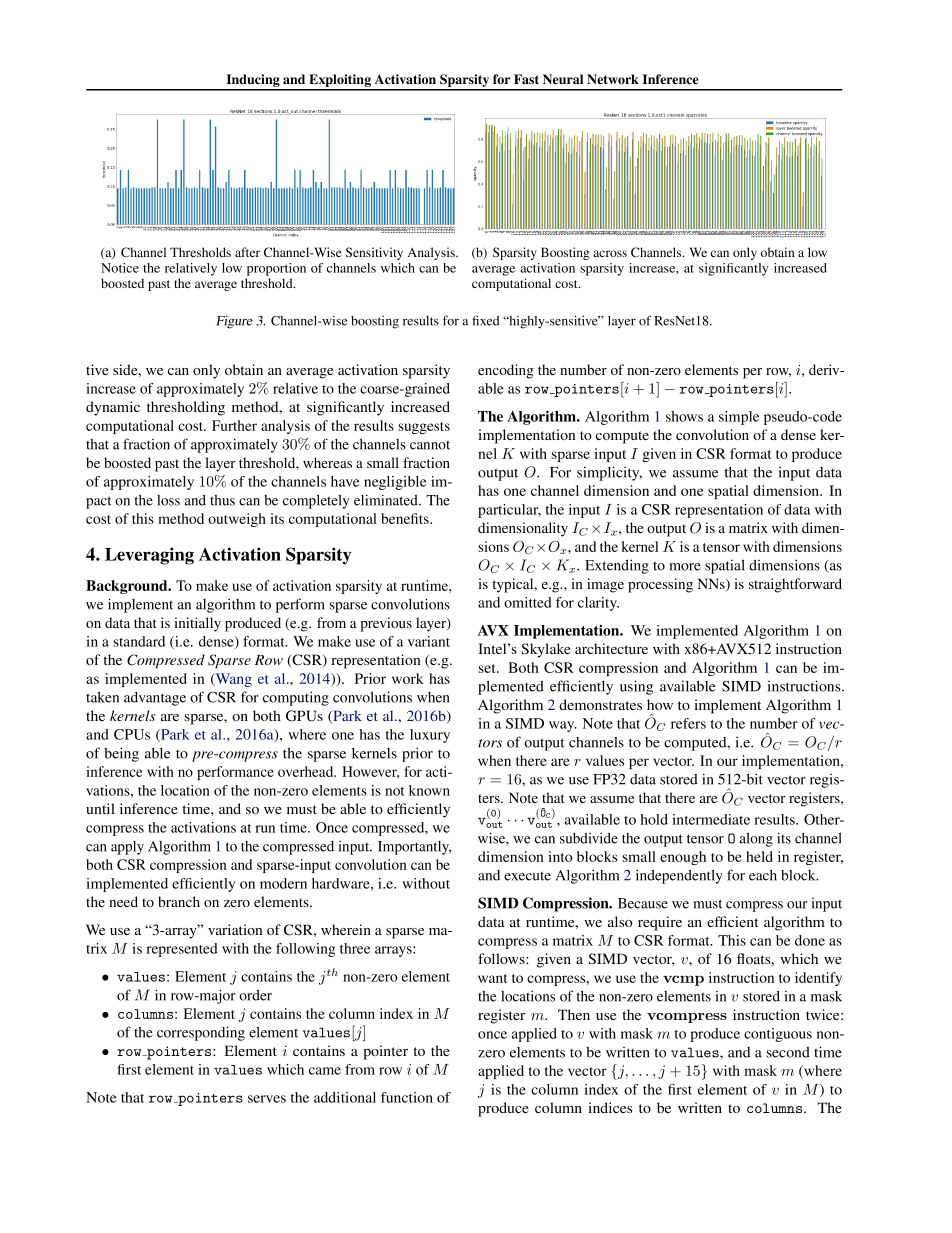 The width and height of the screenshot is (952, 1233). What do you see at coordinates (763, 875) in the screenshot?
I see `each` at bounding box center [763, 875].
